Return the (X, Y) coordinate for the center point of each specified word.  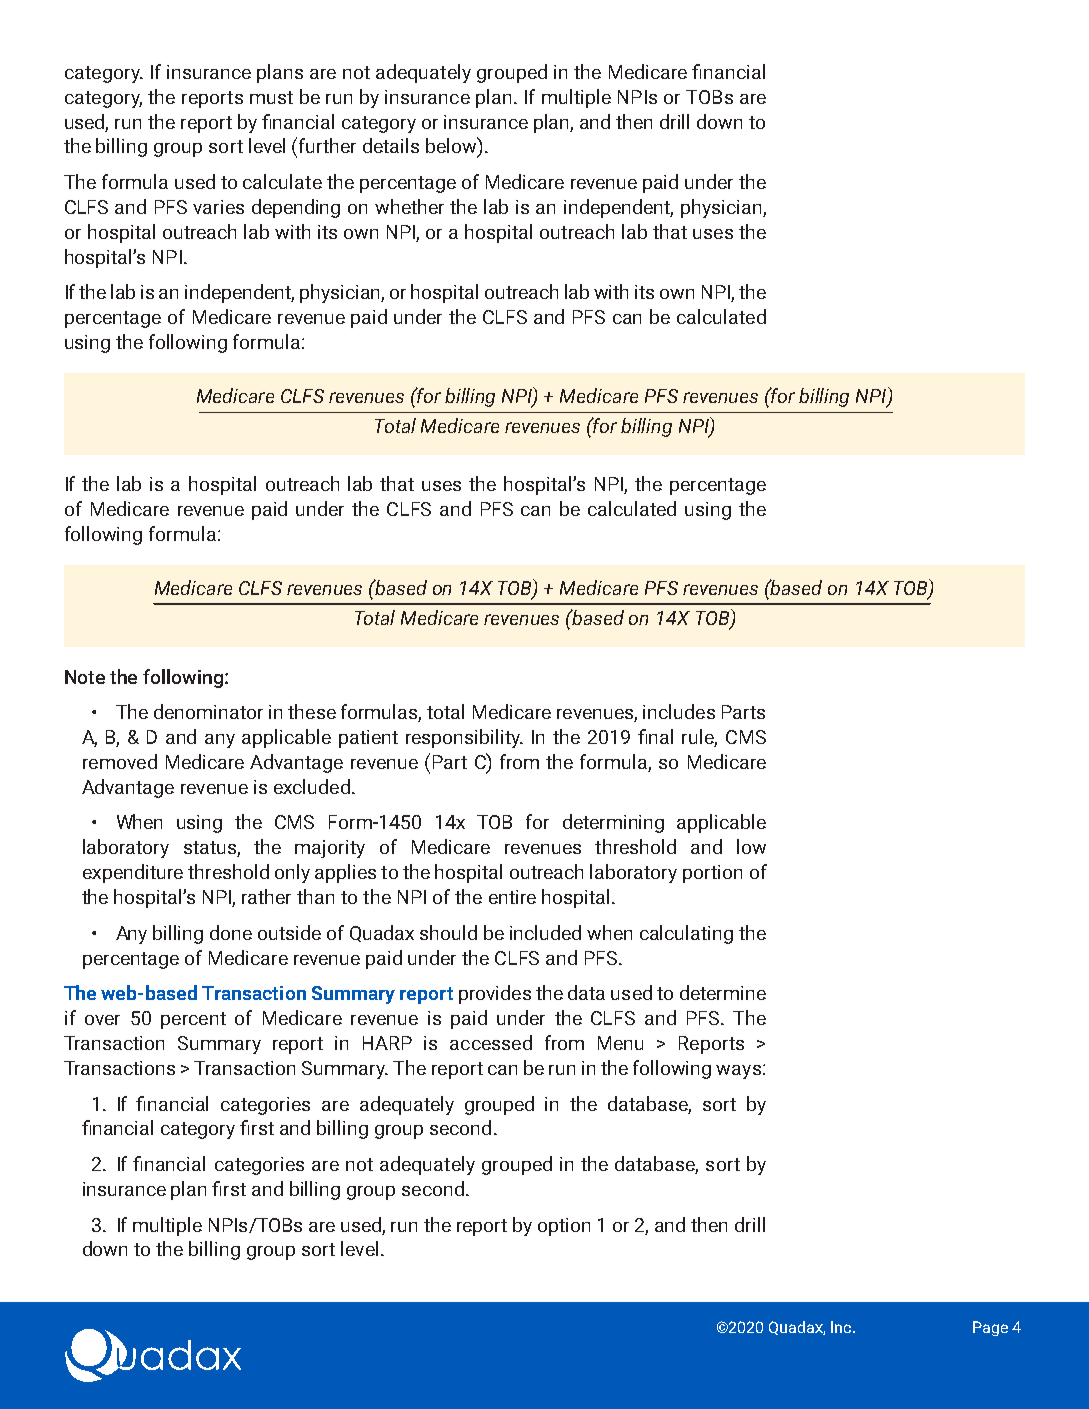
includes (679, 711)
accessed (491, 1042)
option (564, 1227)
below (452, 146)
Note (85, 677)
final (655, 736)
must (271, 97)
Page (990, 1328)
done (231, 932)
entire (512, 897)
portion (712, 874)
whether (409, 206)
